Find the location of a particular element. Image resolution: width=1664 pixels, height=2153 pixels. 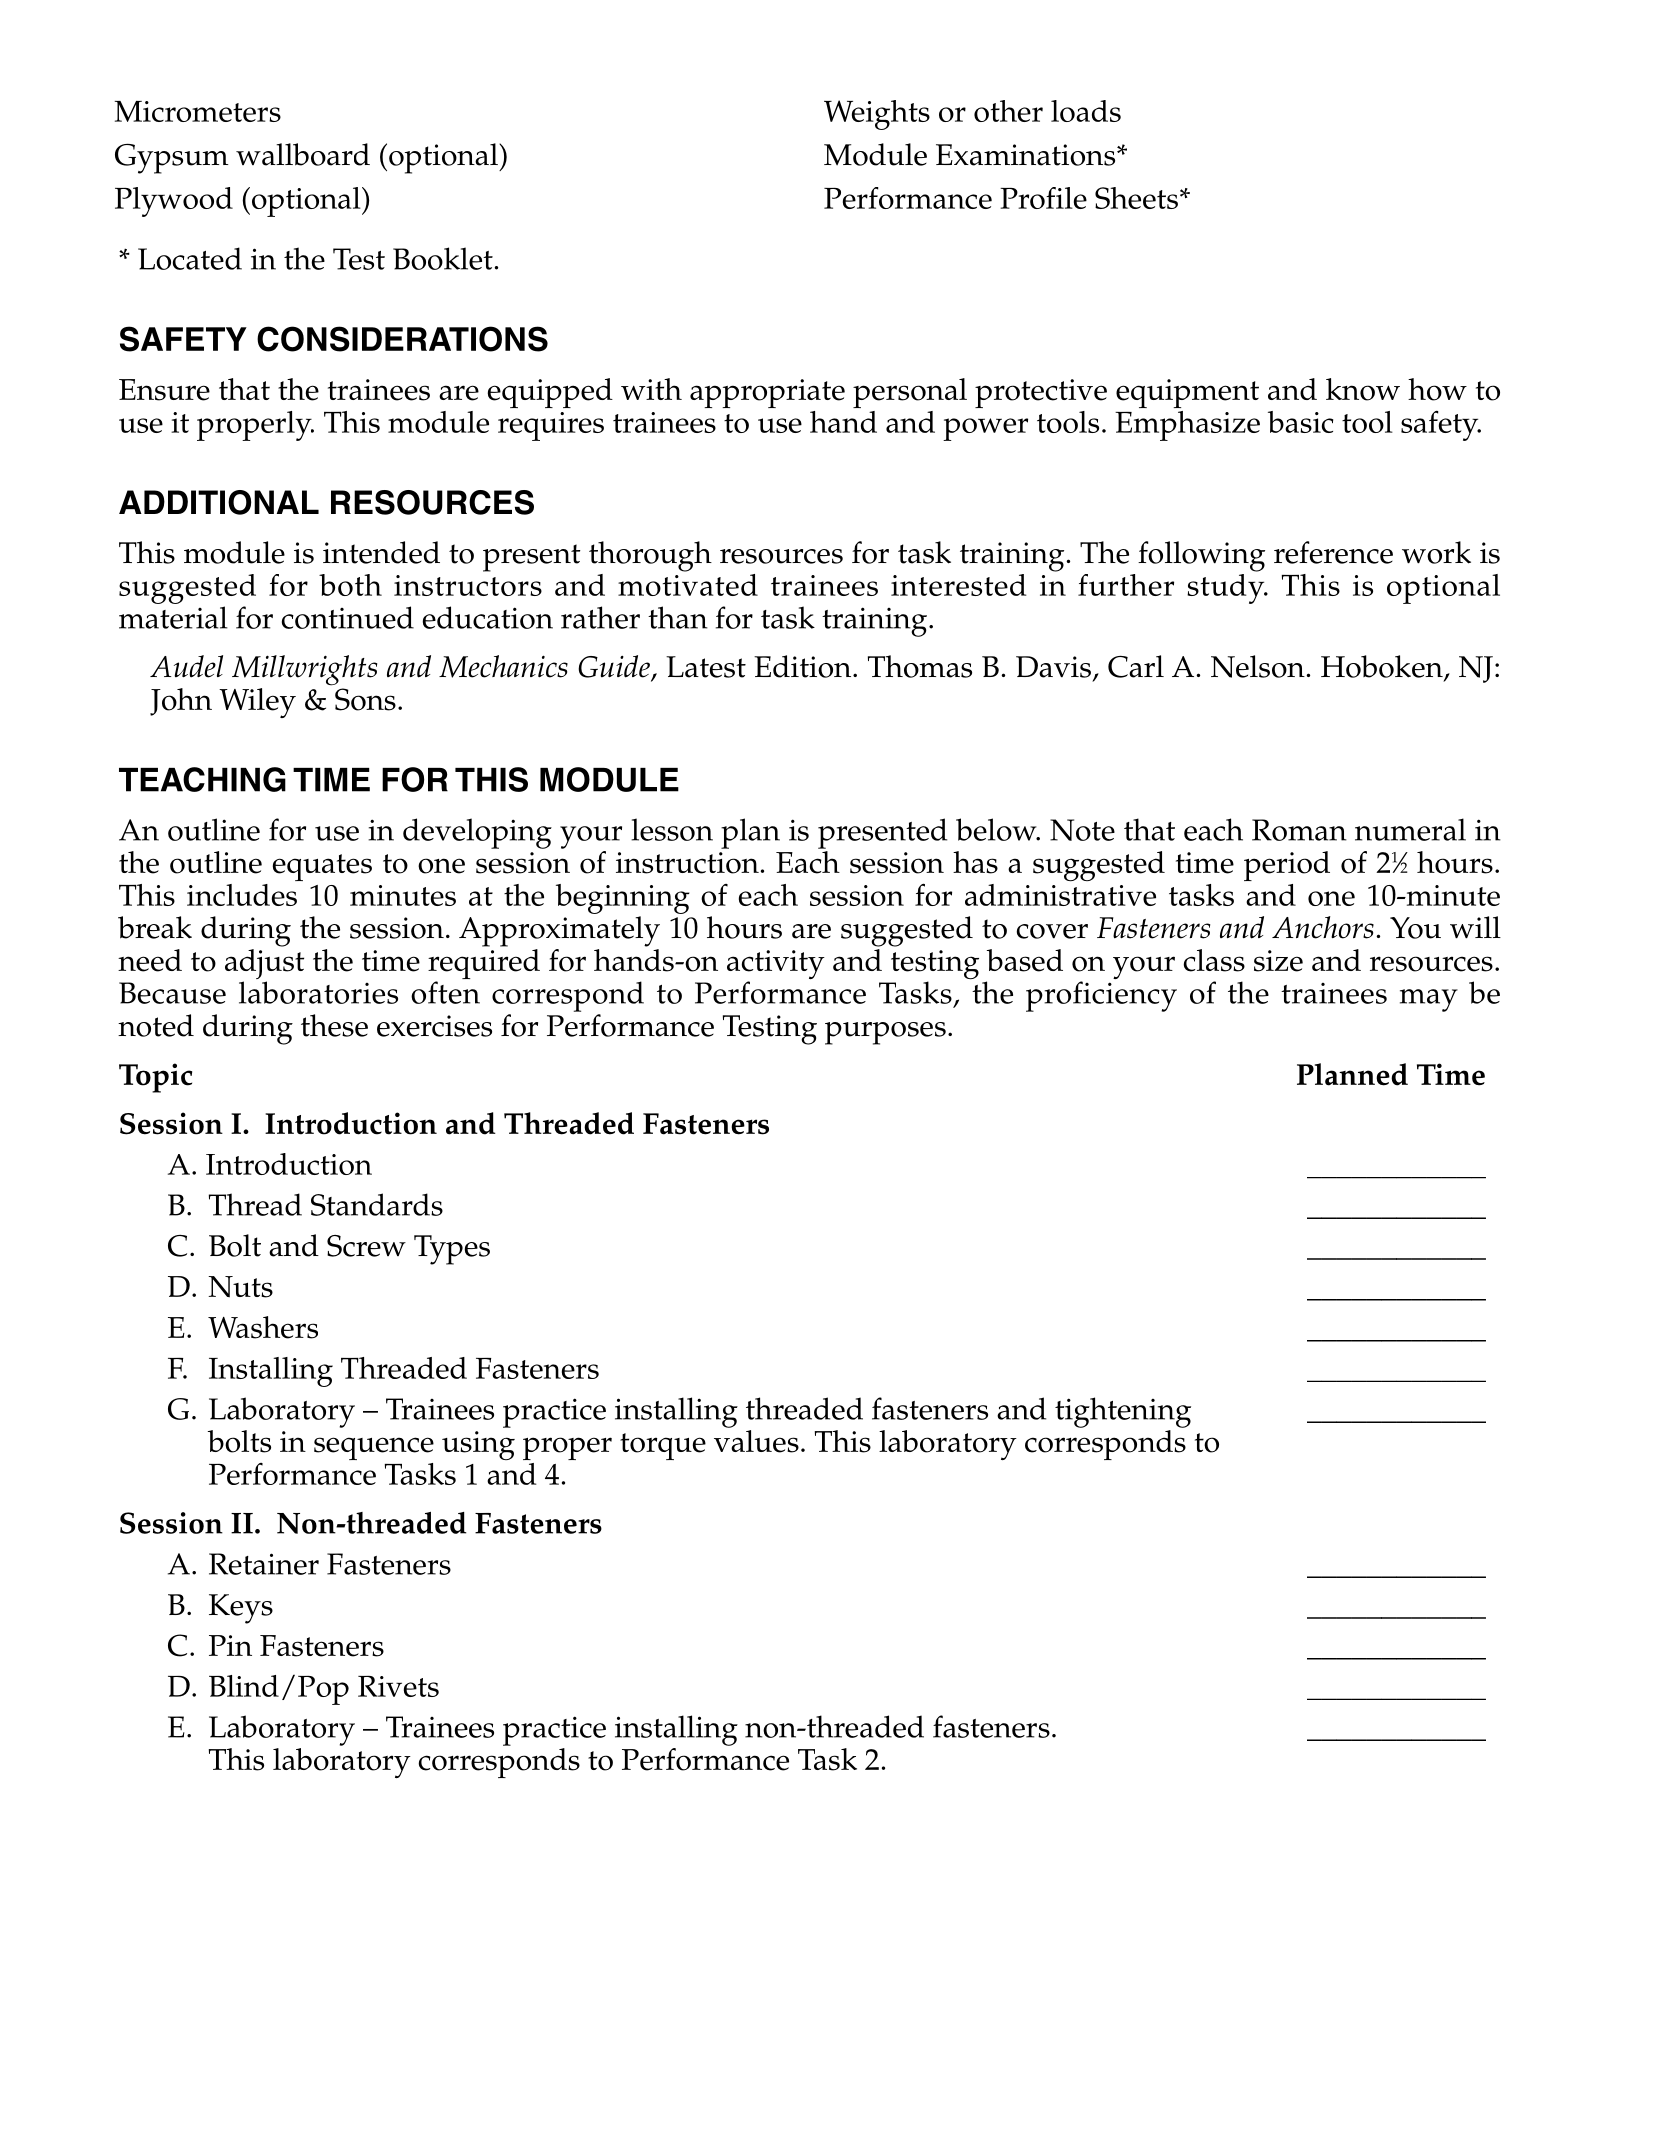

values is located at coordinates (756, 1441).
